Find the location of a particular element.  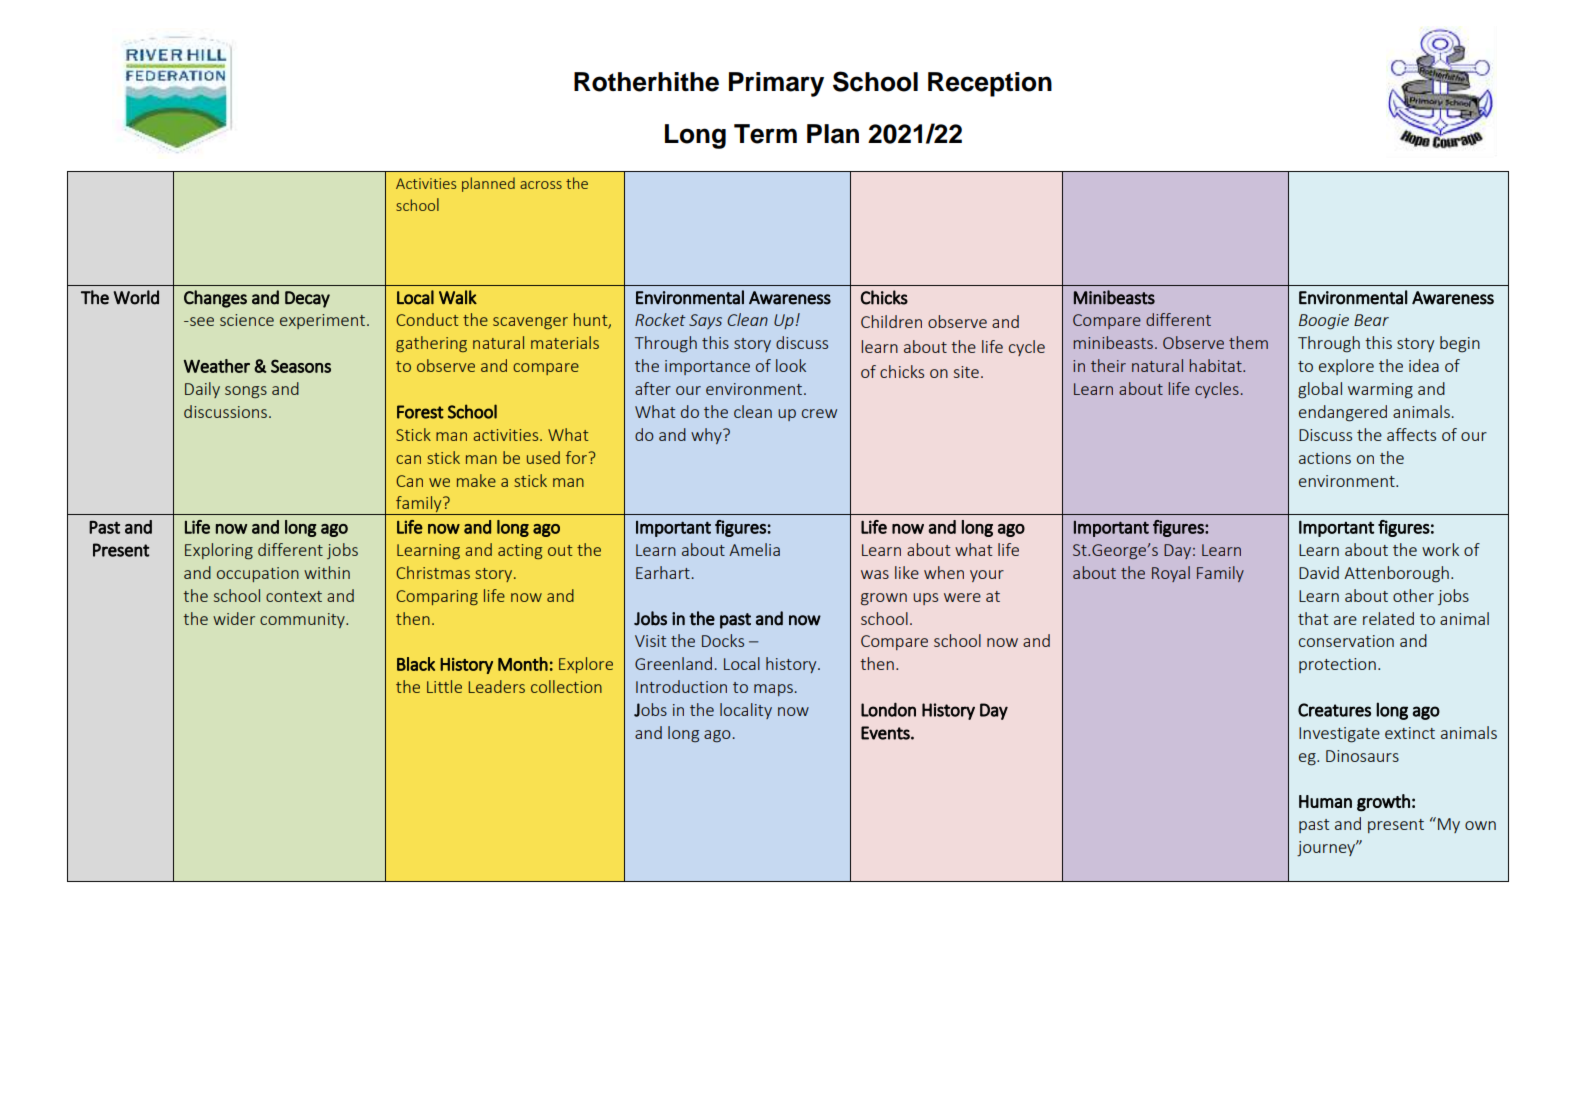

experiment is located at coordinates (322, 321).
